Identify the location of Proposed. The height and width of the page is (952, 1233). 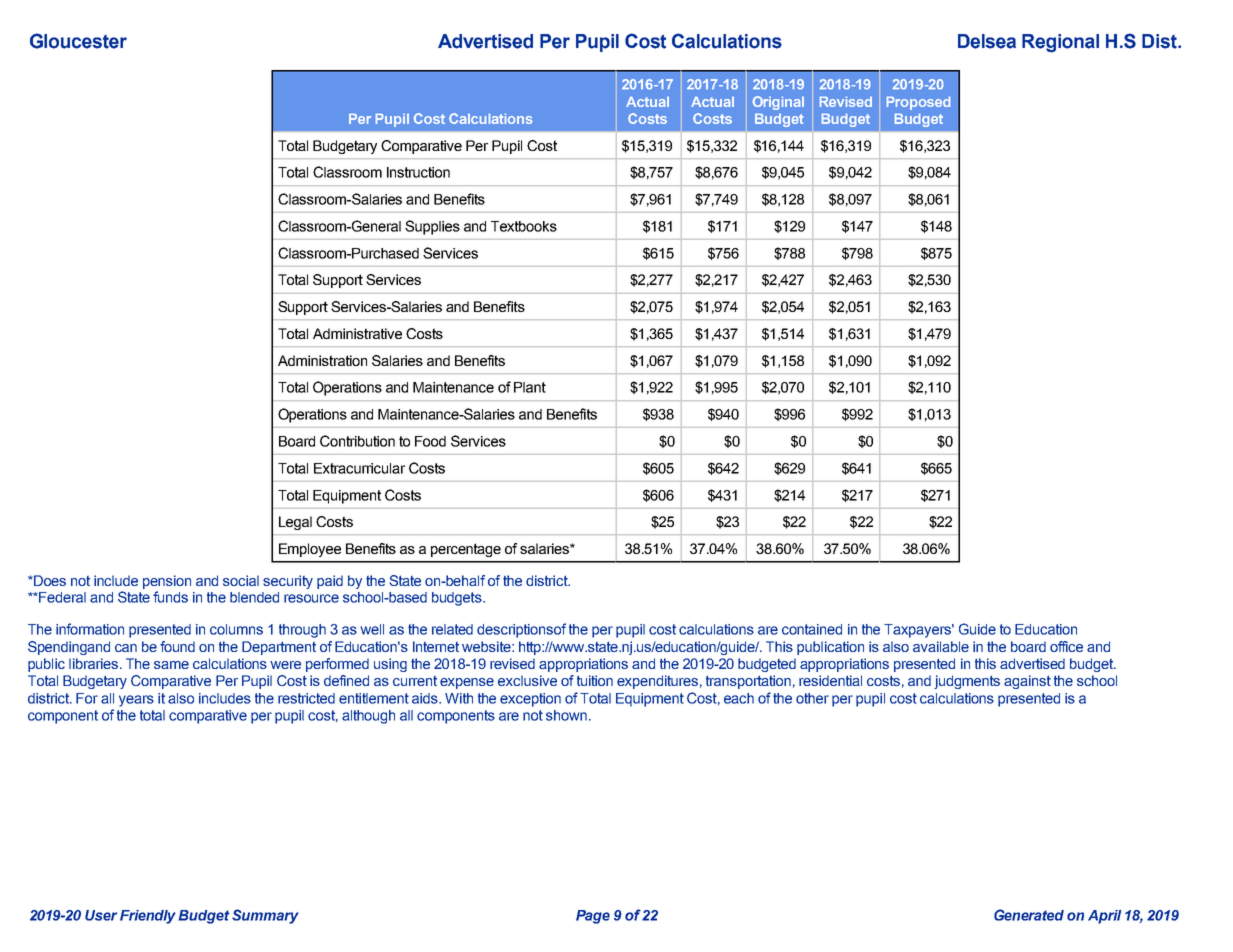
(918, 103).
